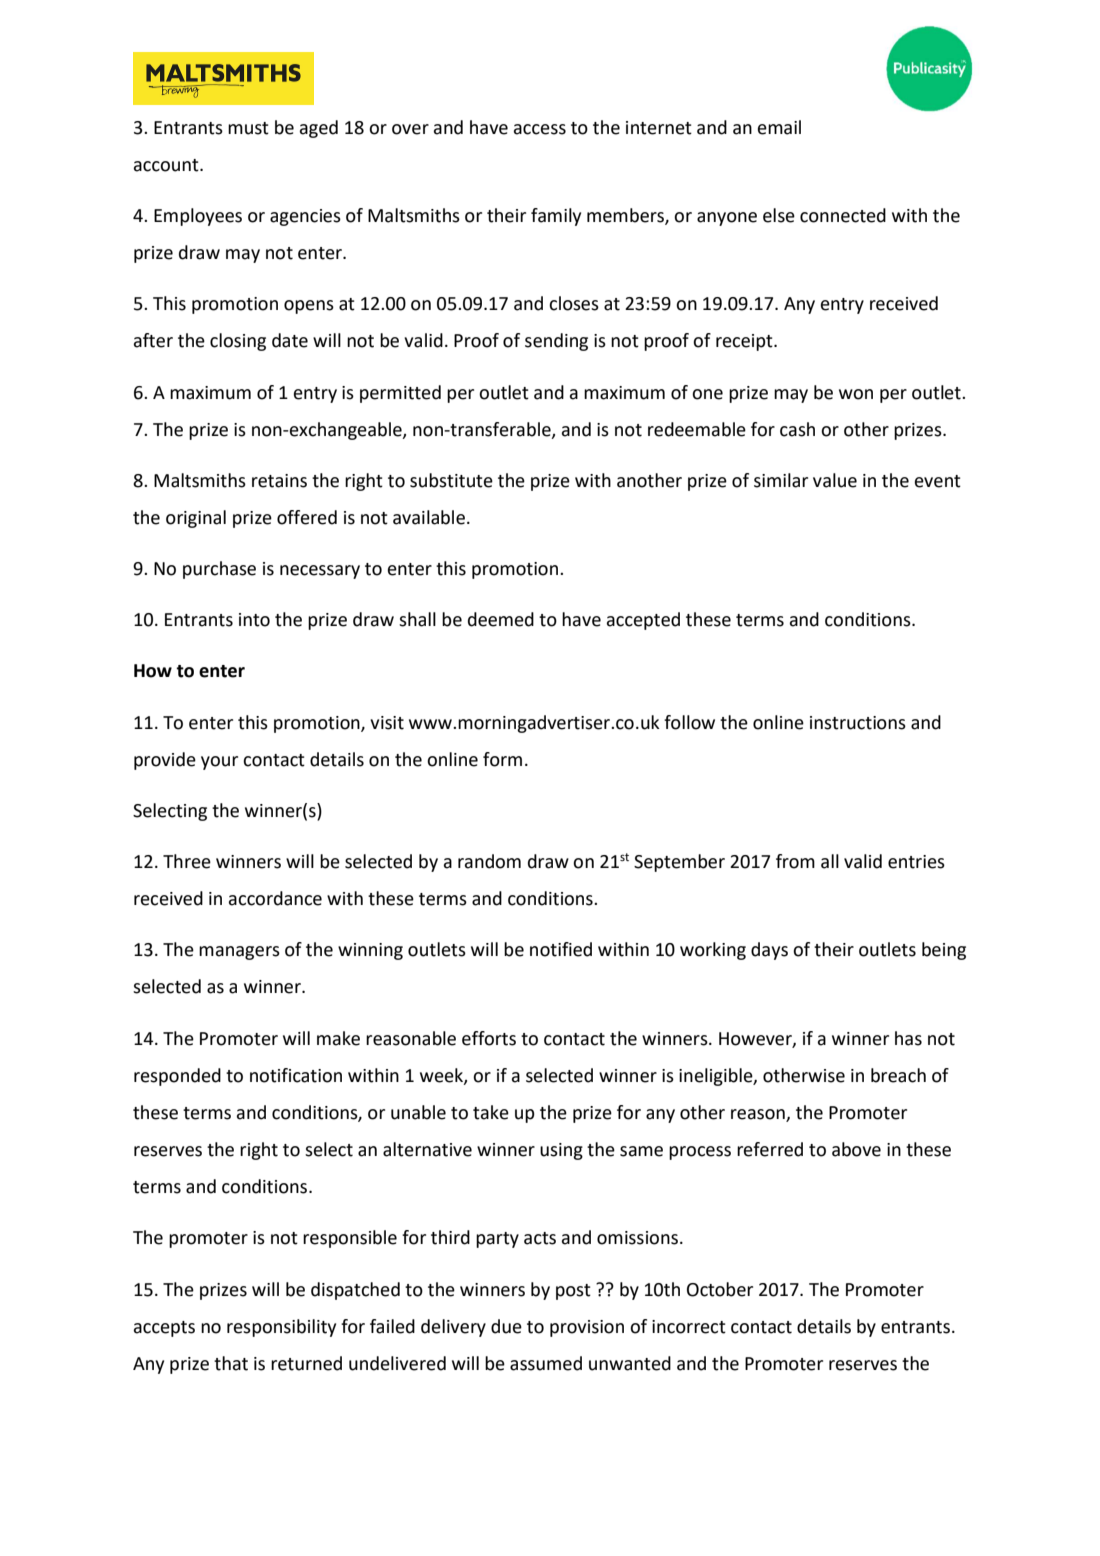  I want to click on form, so click(502, 759).
